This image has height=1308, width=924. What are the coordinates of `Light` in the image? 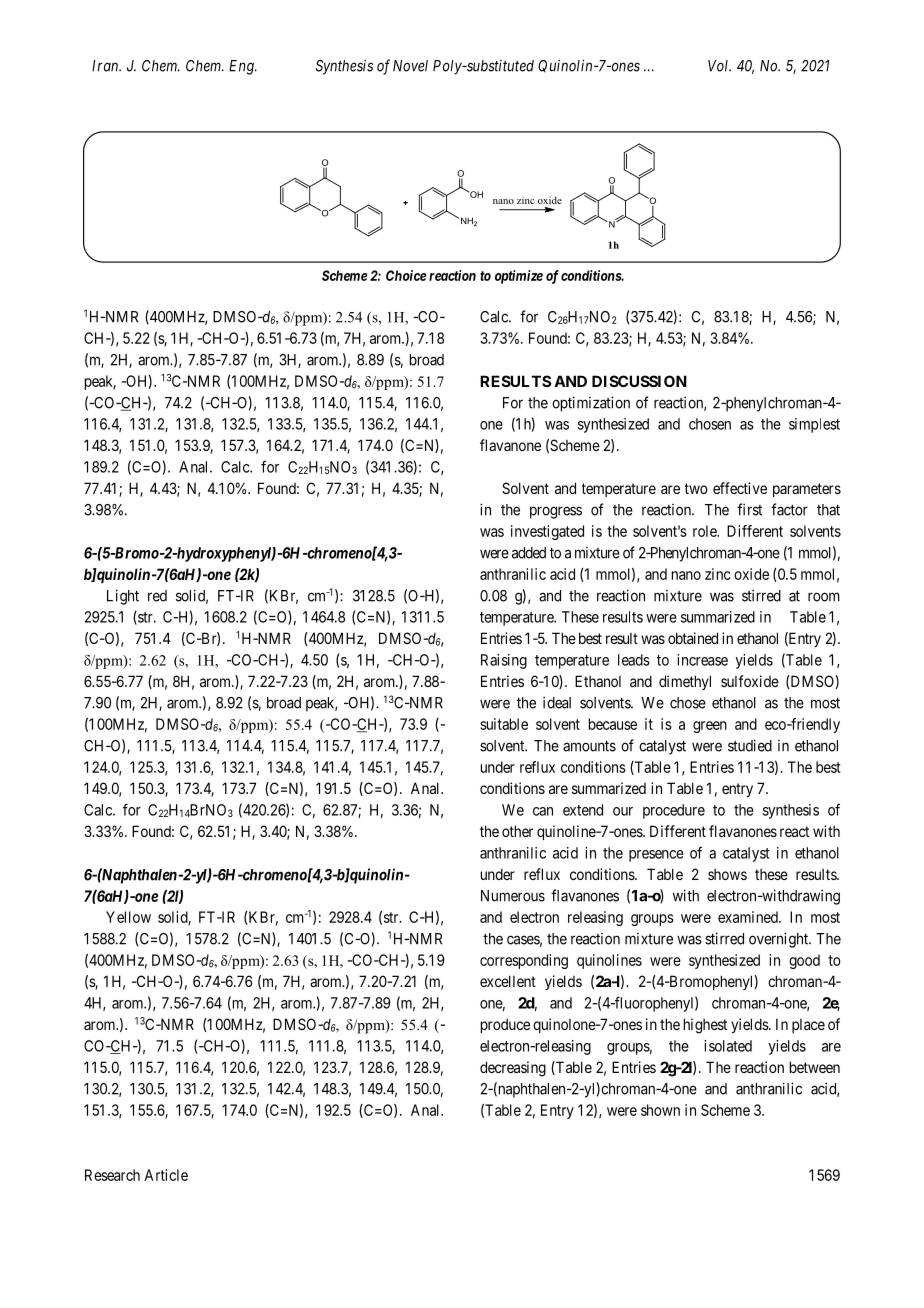 It's located at (123, 597).
